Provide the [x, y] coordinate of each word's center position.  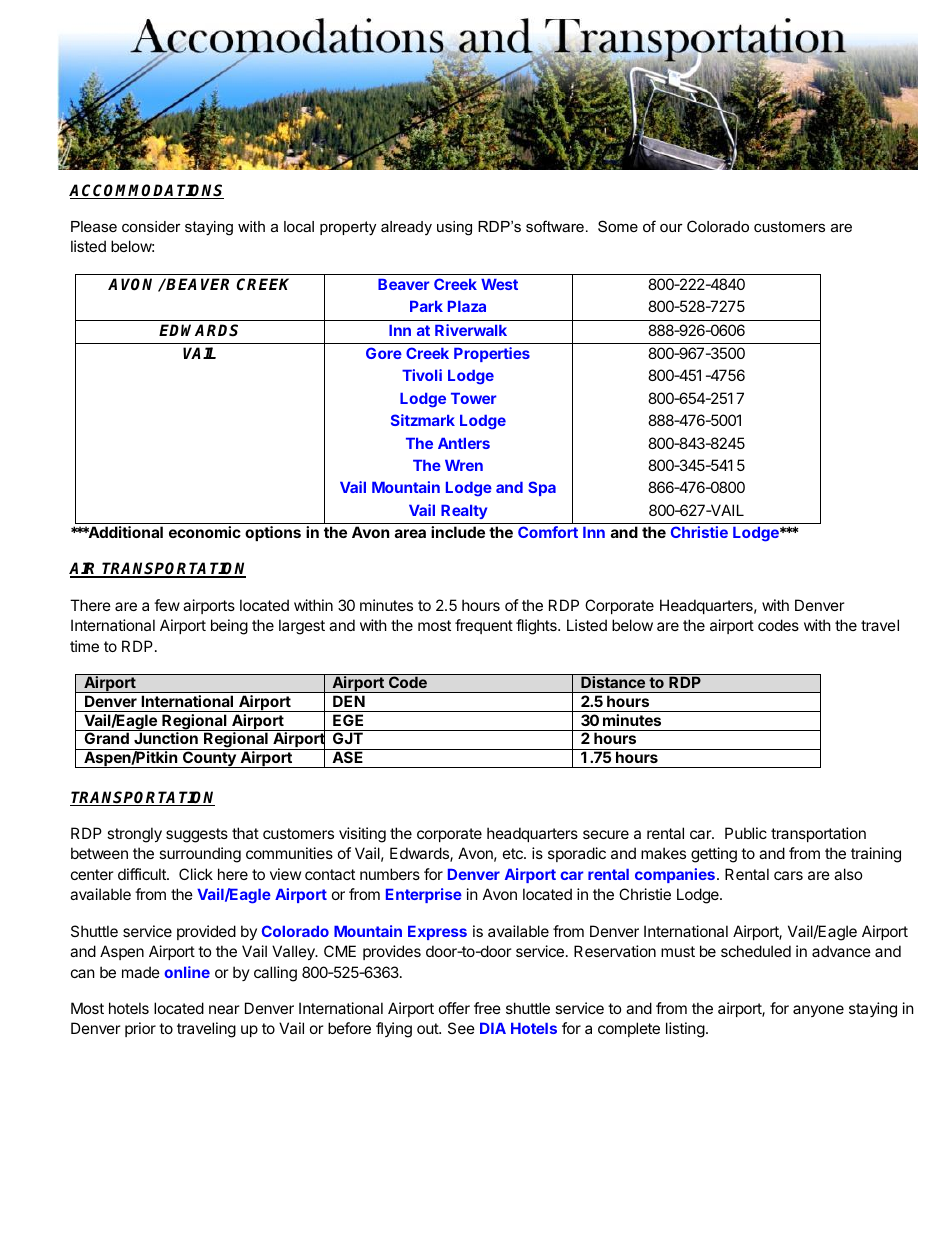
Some [618, 226]
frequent [484, 626]
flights [537, 627]
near [224, 1009]
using [454, 228]
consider [151, 226]
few [167, 605]
